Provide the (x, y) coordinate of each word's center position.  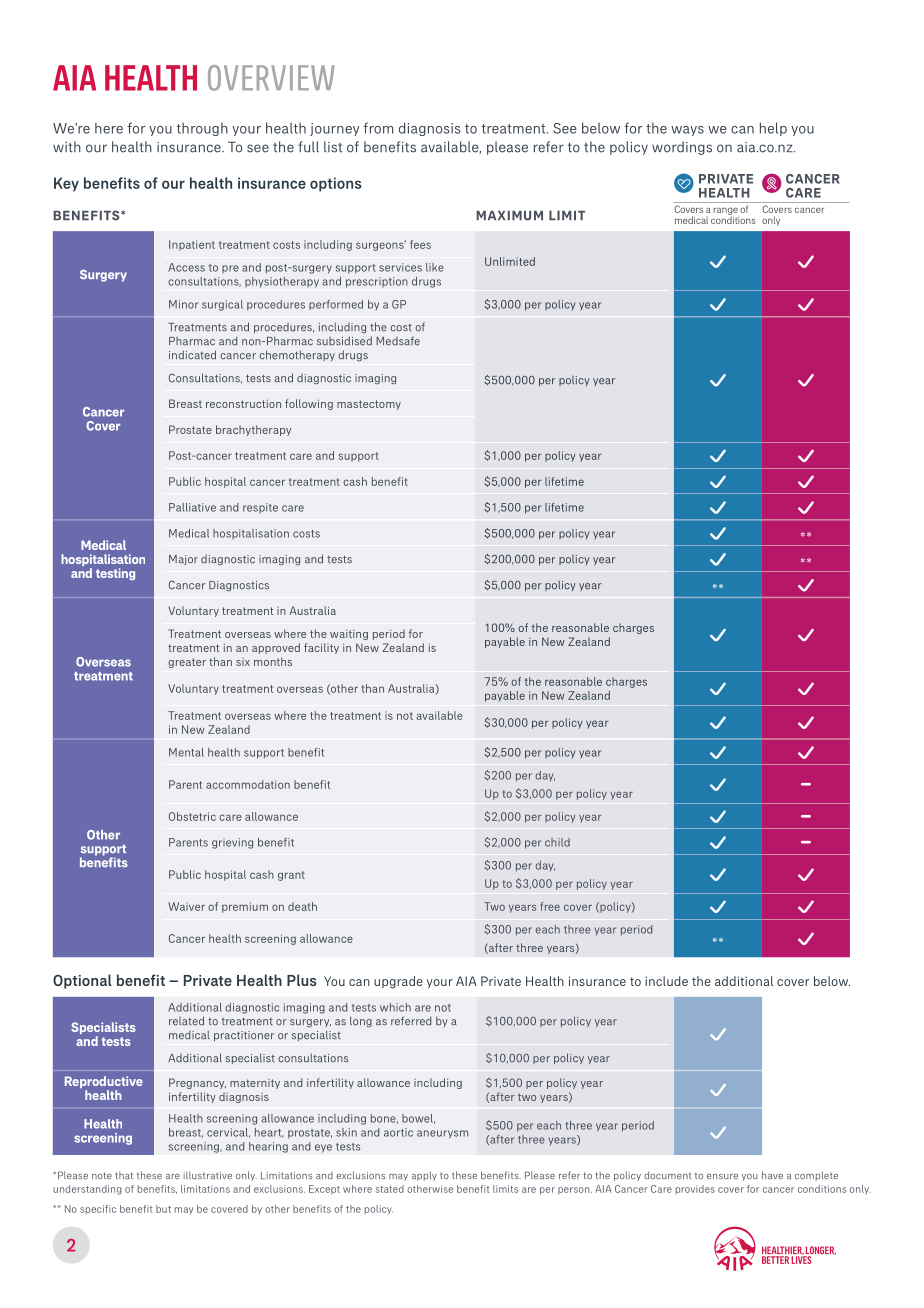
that (124, 1175)
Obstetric (192, 816)
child (557, 842)
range (725, 212)
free (550, 906)
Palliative (192, 507)
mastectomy (369, 405)
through (202, 129)
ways (687, 131)
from (378, 128)
